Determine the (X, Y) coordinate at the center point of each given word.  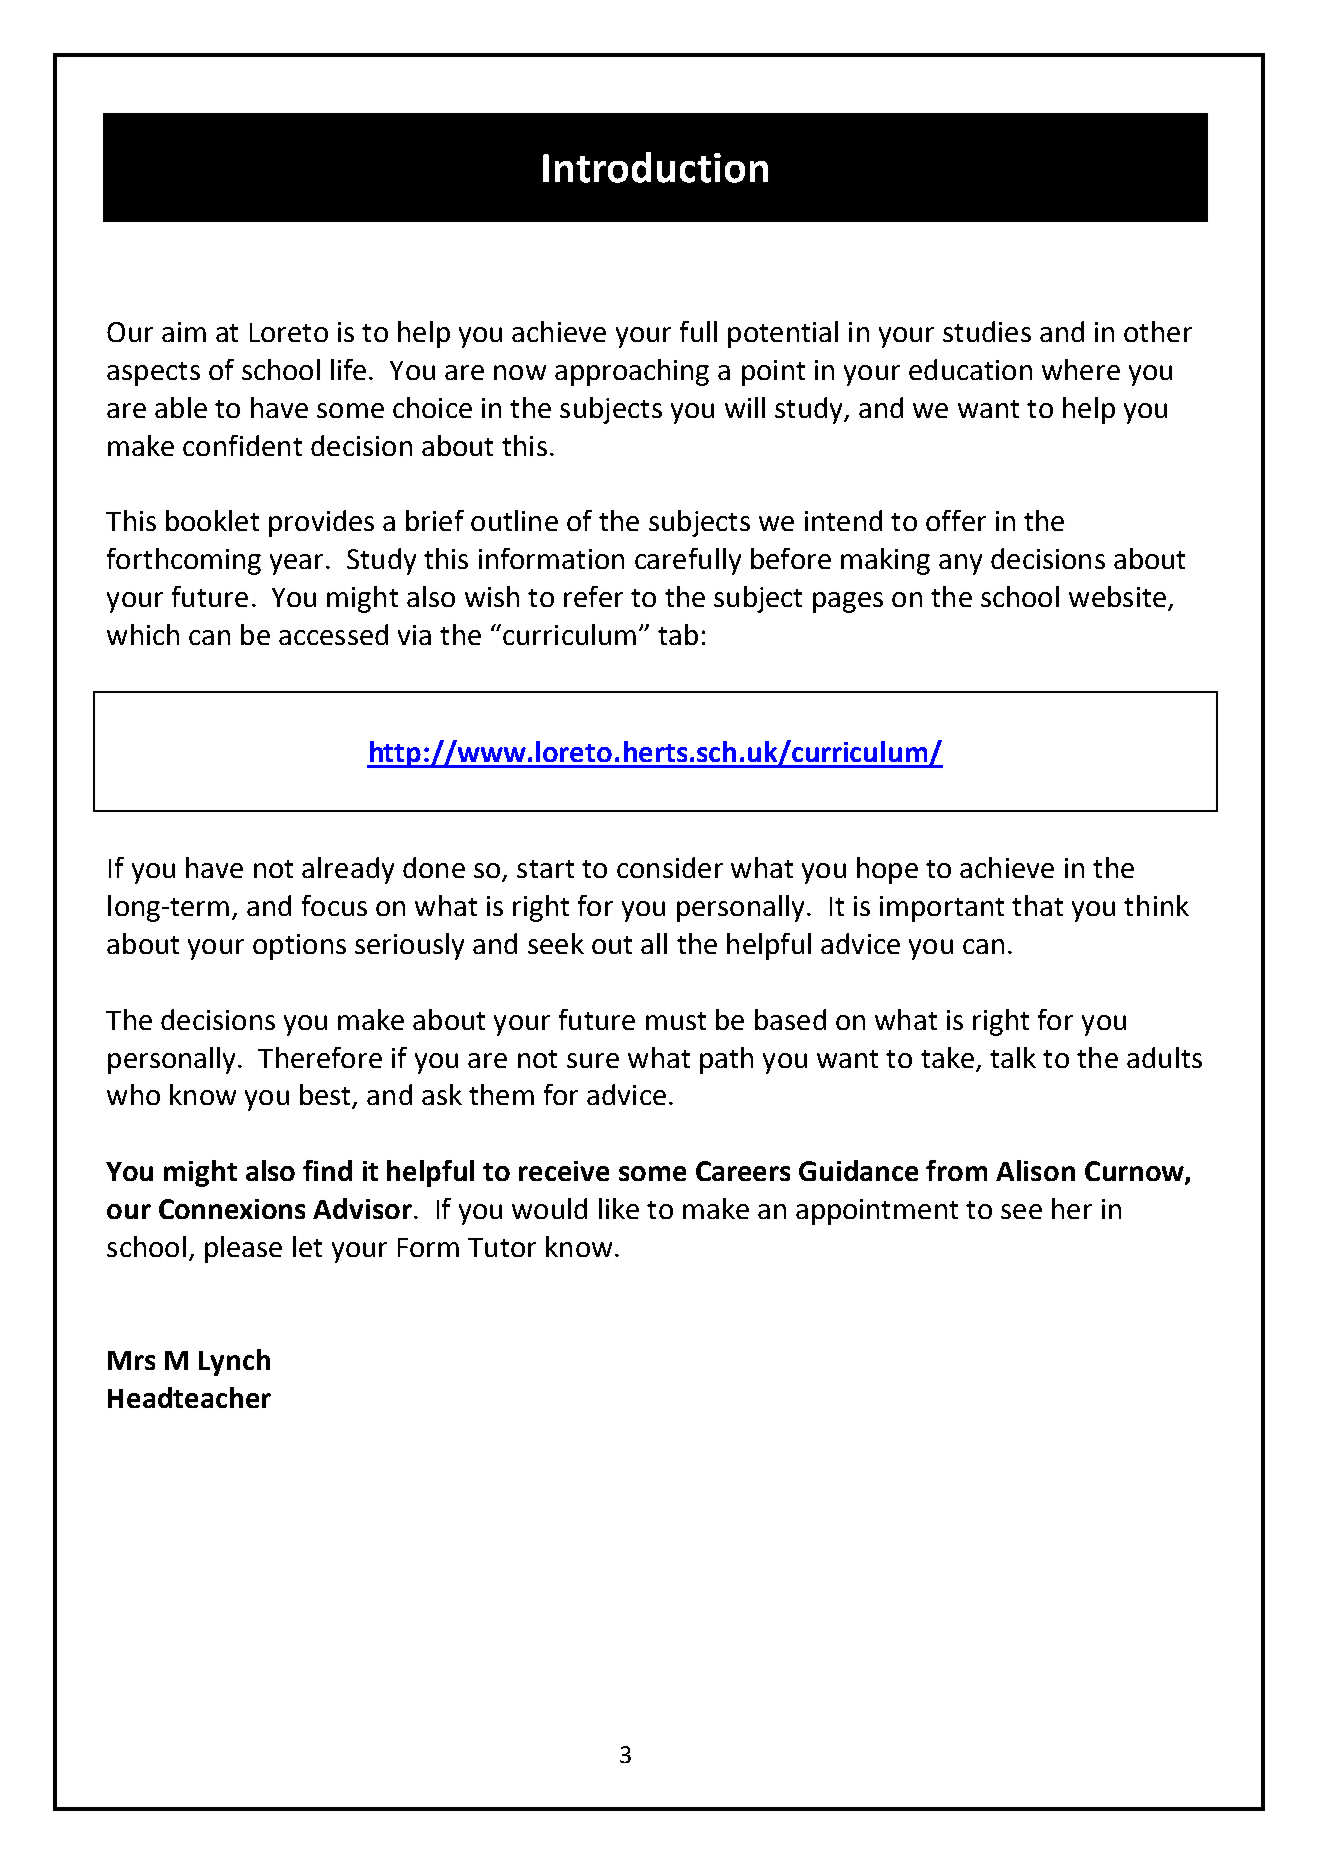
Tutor (502, 1247)
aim (184, 332)
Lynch (234, 1362)
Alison (1035, 1170)
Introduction (655, 167)
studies (987, 331)
